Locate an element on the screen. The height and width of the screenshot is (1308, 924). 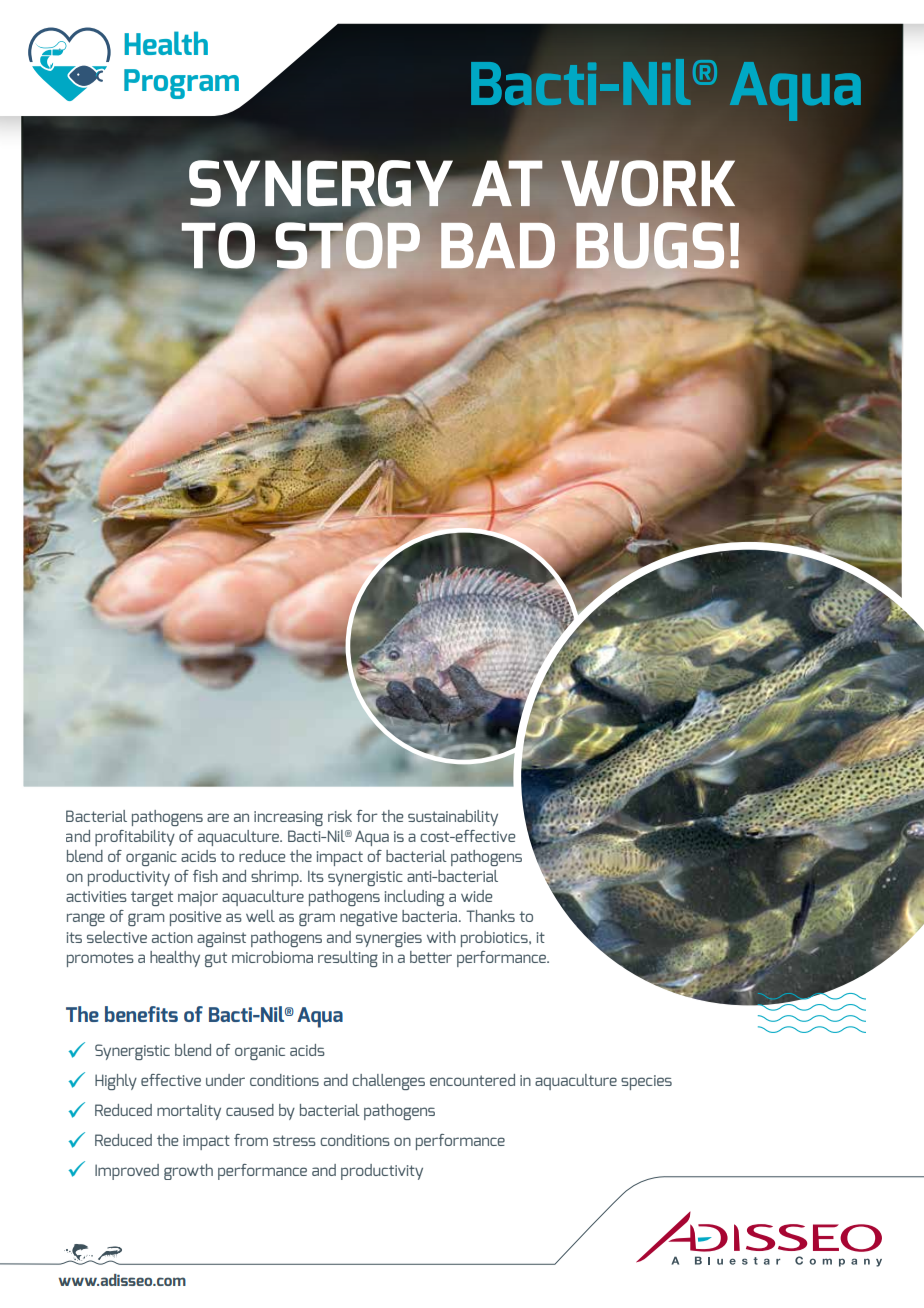
BAD is located at coordinates (498, 245).
